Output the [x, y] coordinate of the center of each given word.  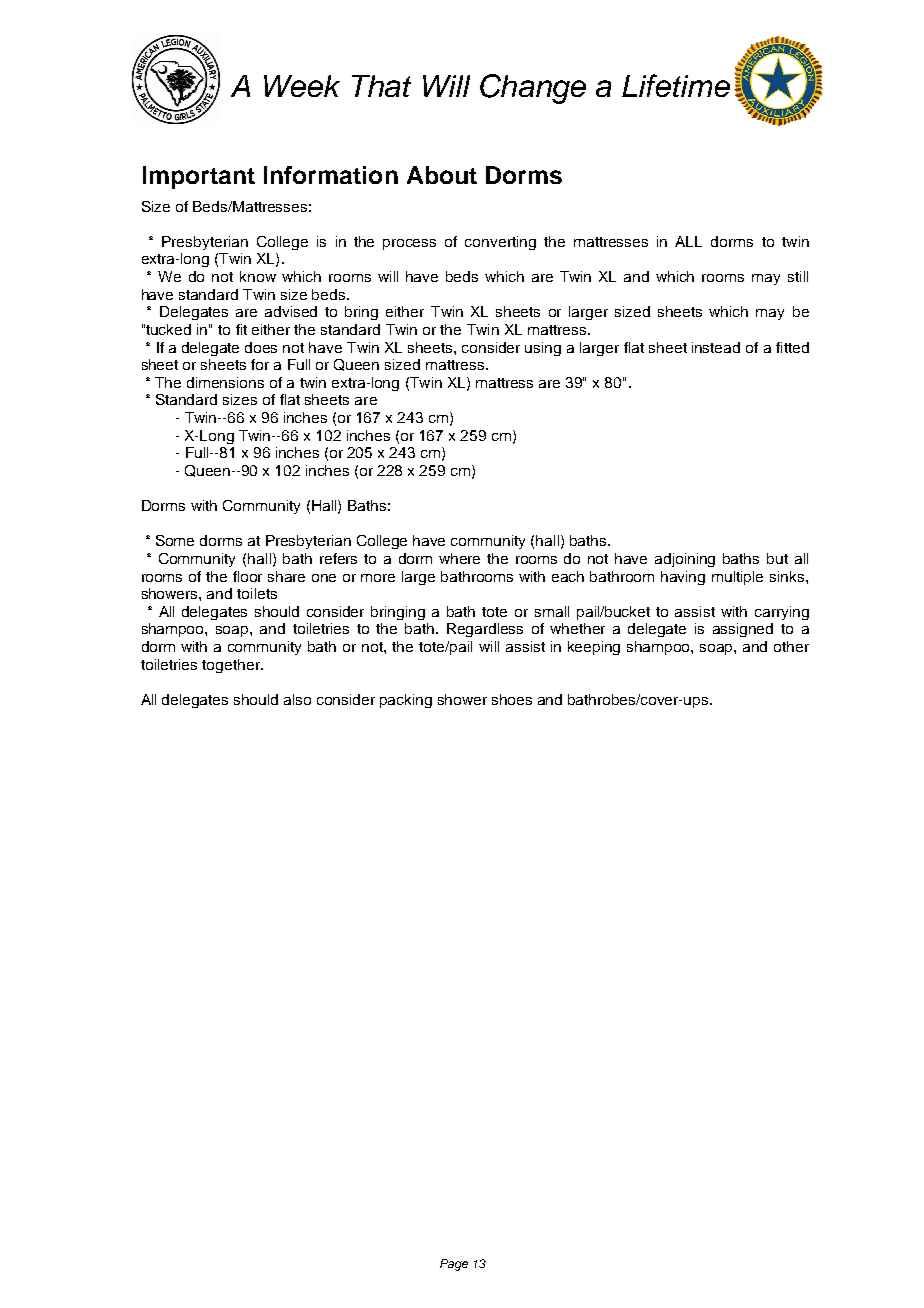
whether [577, 628]
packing [406, 701]
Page [454, 1265]
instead [716, 347]
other [791, 646]
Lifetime [676, 85]
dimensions [225, 382]
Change [533, 89]
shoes [512, 699]
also [297, 699]
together [232, 666]
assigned [743, 630]
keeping [594, 648]
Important [199, 177]
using [543, 349]
